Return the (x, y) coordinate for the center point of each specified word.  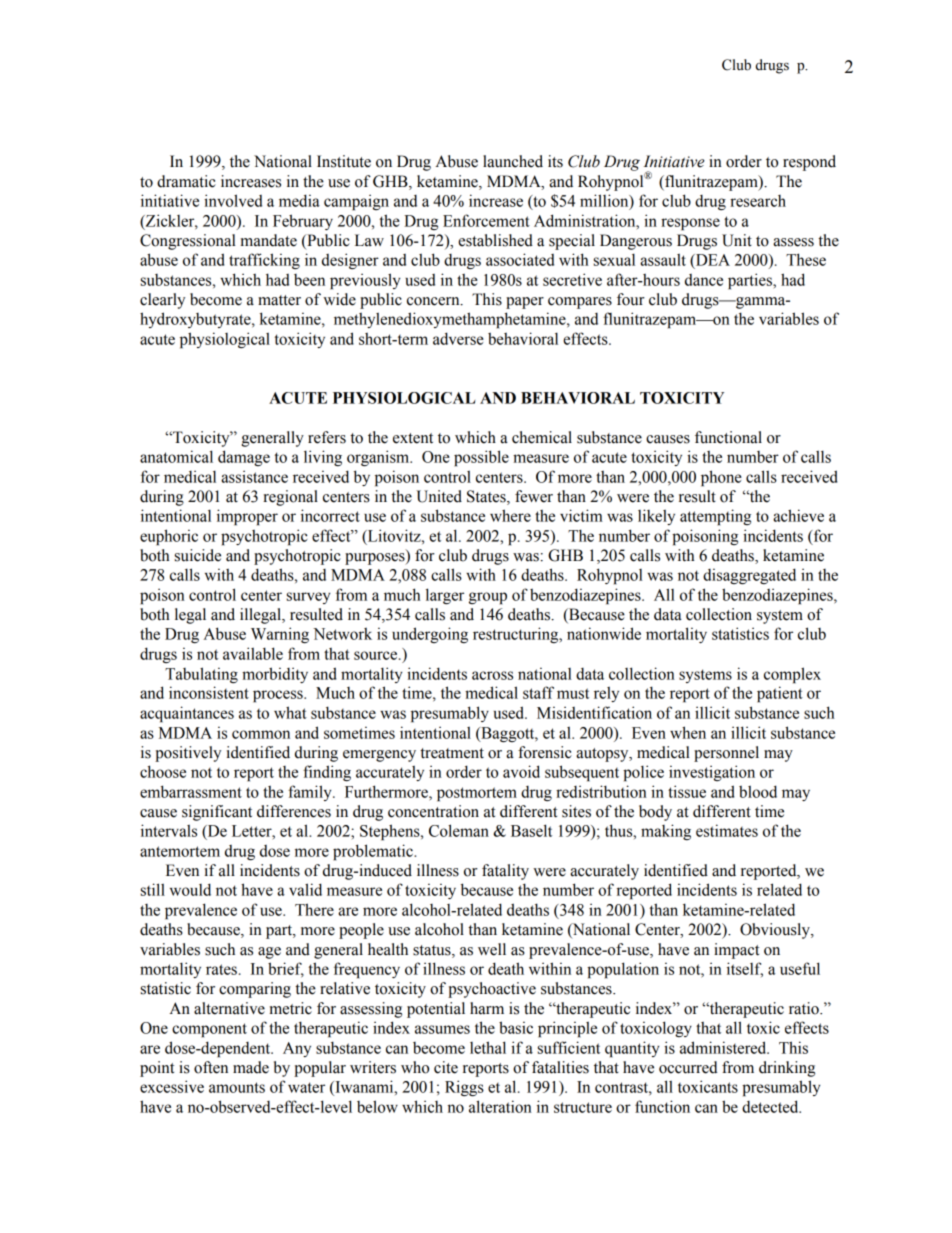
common (261, 734)
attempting (715, 517)
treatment (452, 753)
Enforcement (486, 220)
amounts (237, 1087)
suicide (198, 555)
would (190, 889)
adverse (458, 338)
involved (233, 200)
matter (279, 300)
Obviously (776, 931)
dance (704, 280)
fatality (505, 872)
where (510, 515)
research (758, 201)
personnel (726, 754)
